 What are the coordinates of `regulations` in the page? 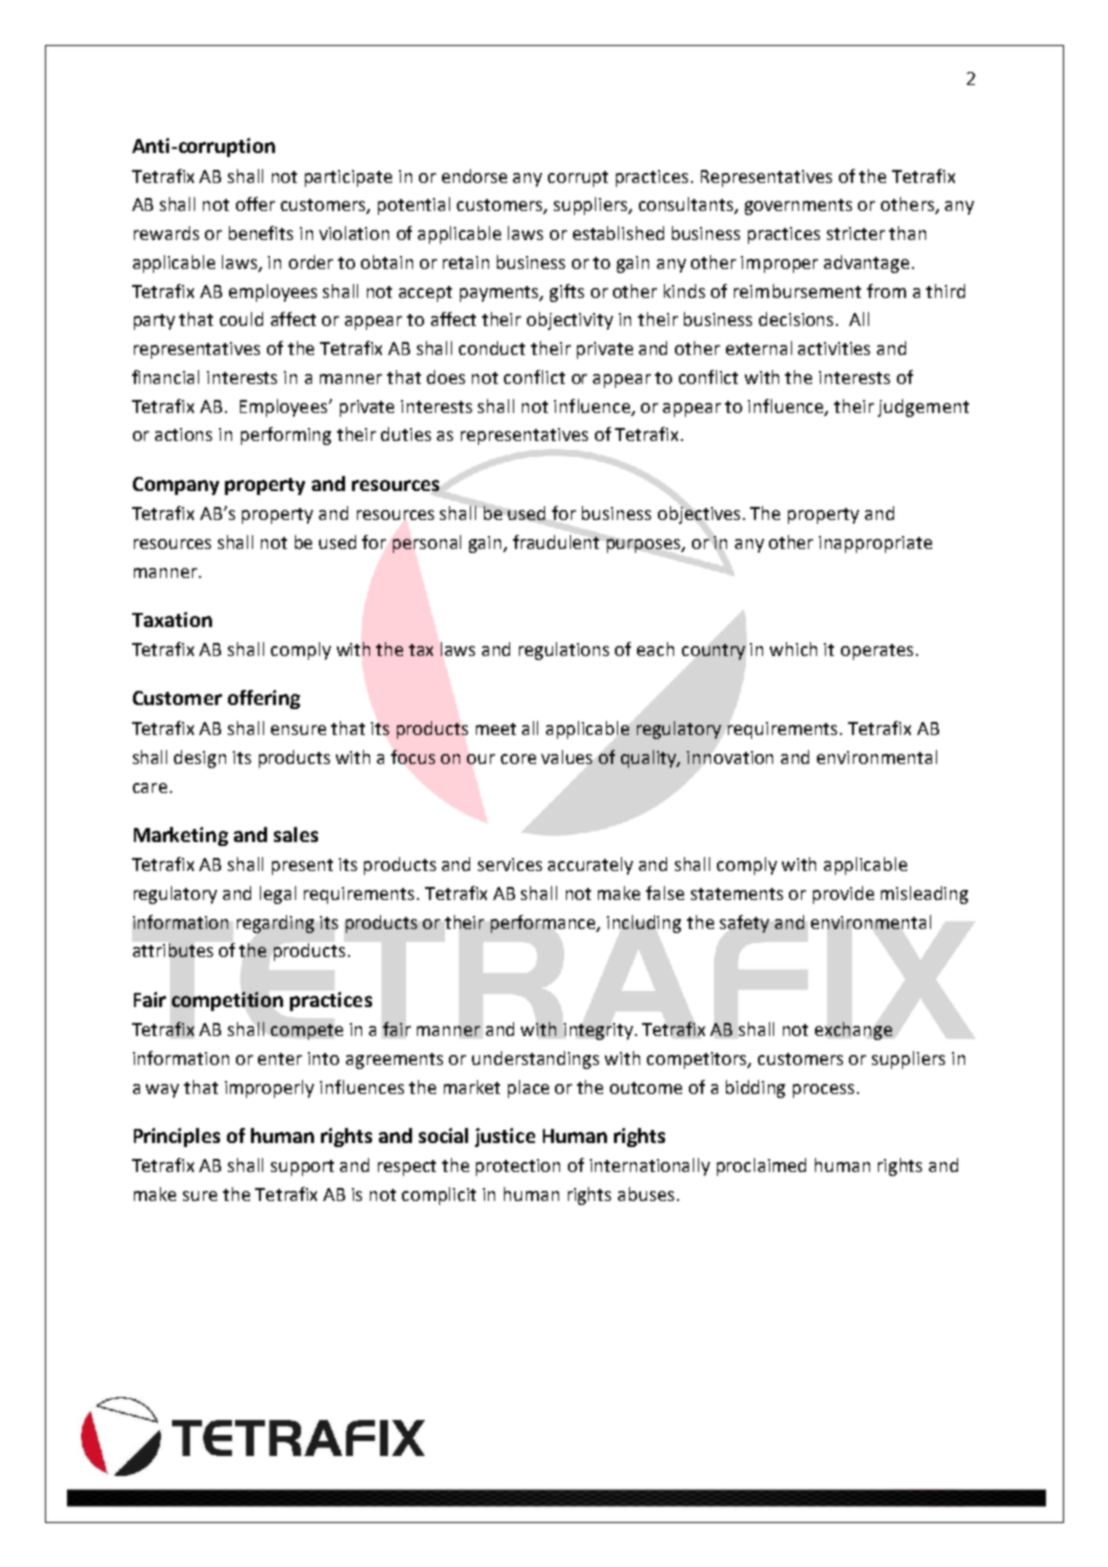 It's located at (564, 651).
